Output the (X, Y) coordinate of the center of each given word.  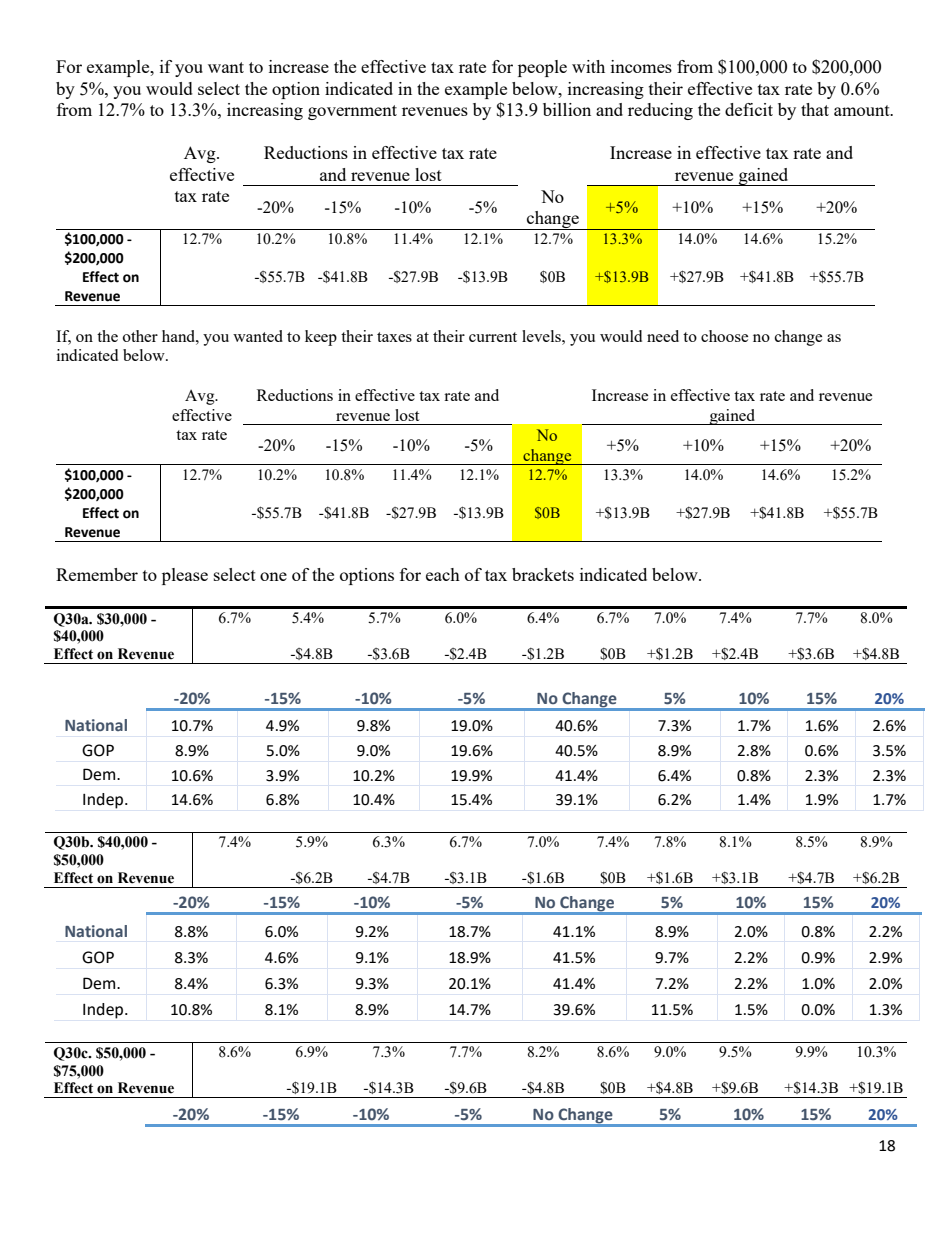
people (542, 68)
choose (724, 336)
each (443, 574)
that (815, 109)
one (273, 576)
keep (321, 338)
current (493, 337)
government (352, 112)
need (663, 336)
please (185, 576)
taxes (394, 337)
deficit (749, 109)
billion (567, 109)
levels (542, 336)
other (140, 336)
